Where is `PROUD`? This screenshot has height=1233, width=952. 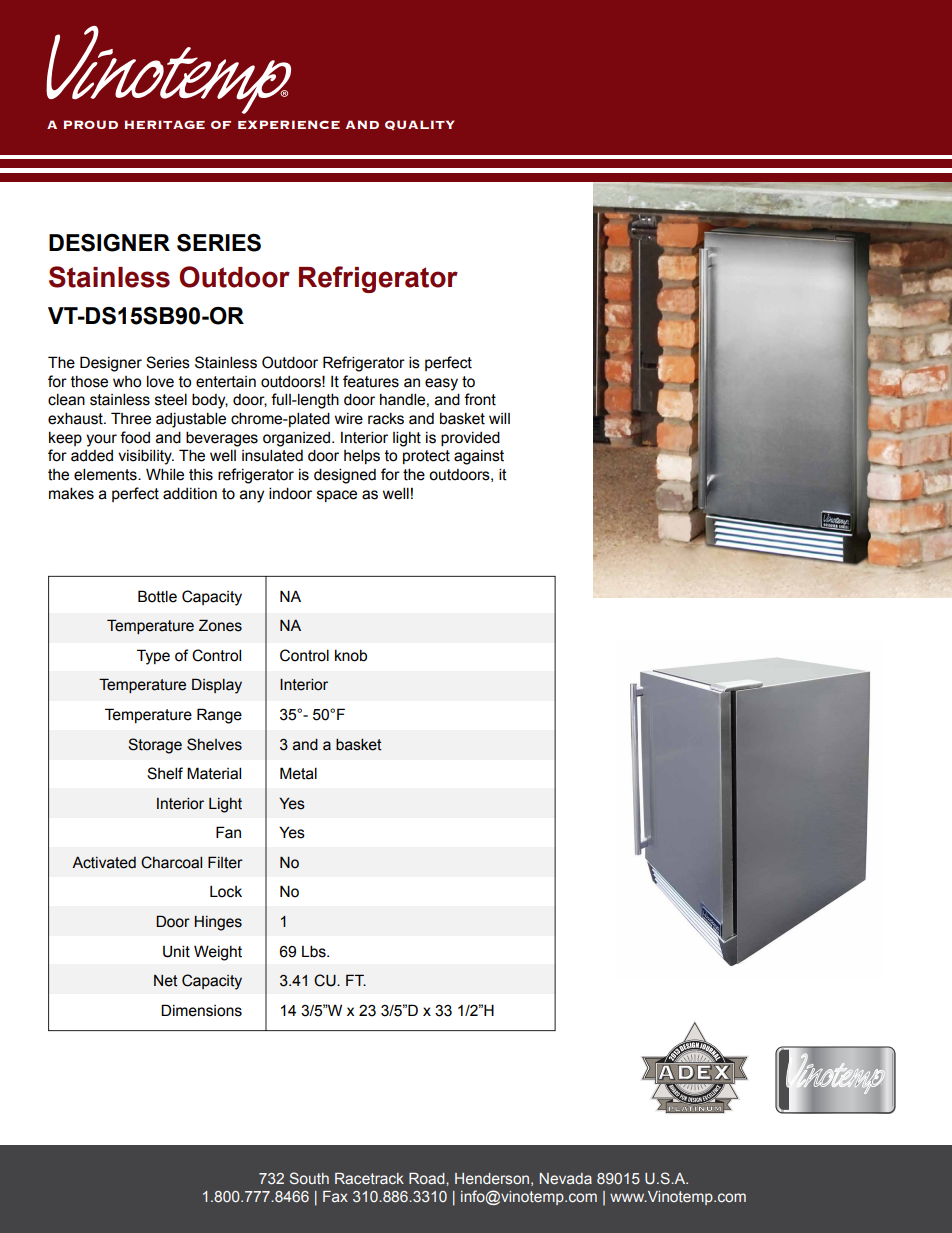 PROUD is located at coordinates (91, 124).
